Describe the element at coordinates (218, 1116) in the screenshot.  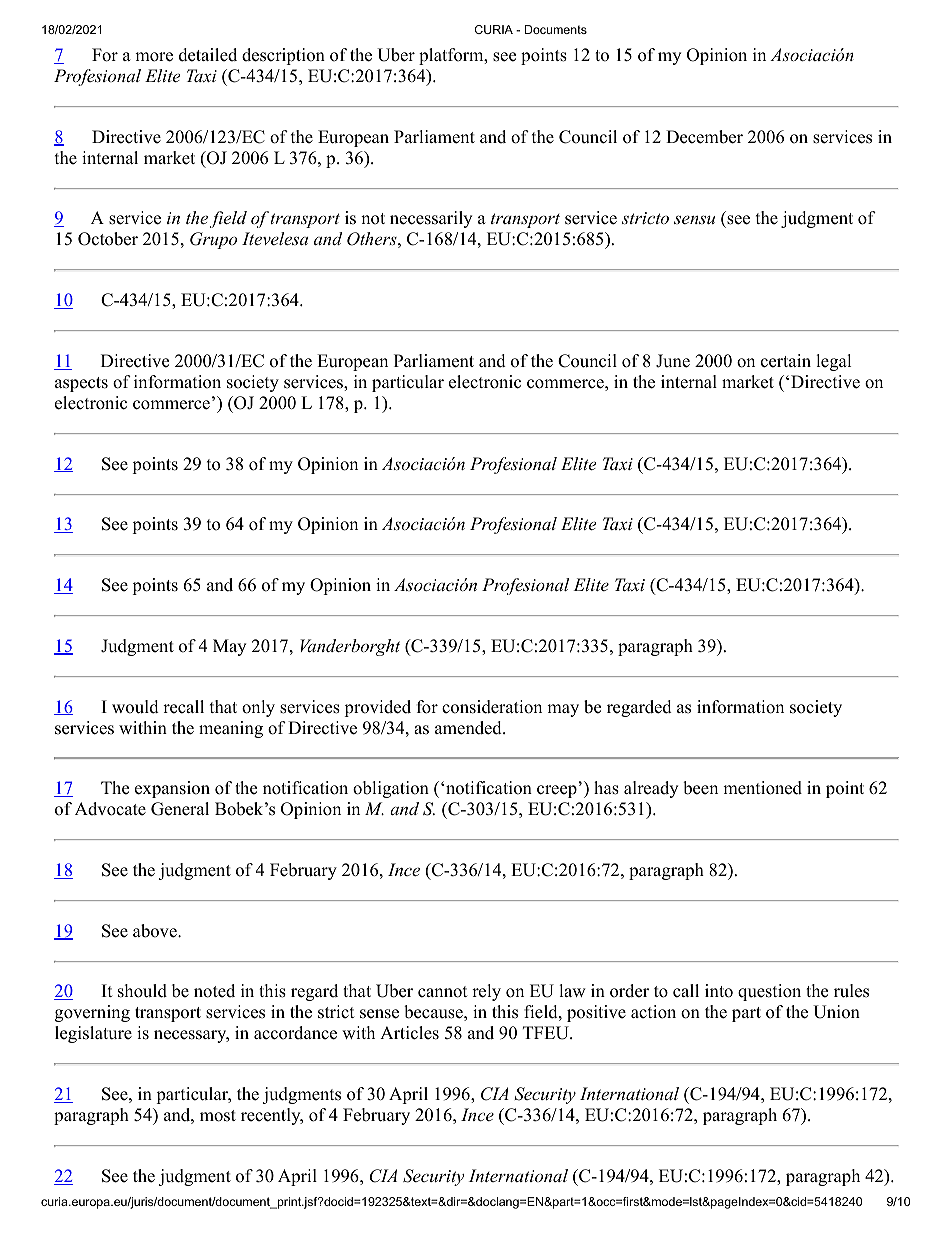
I see `most` at that location.
